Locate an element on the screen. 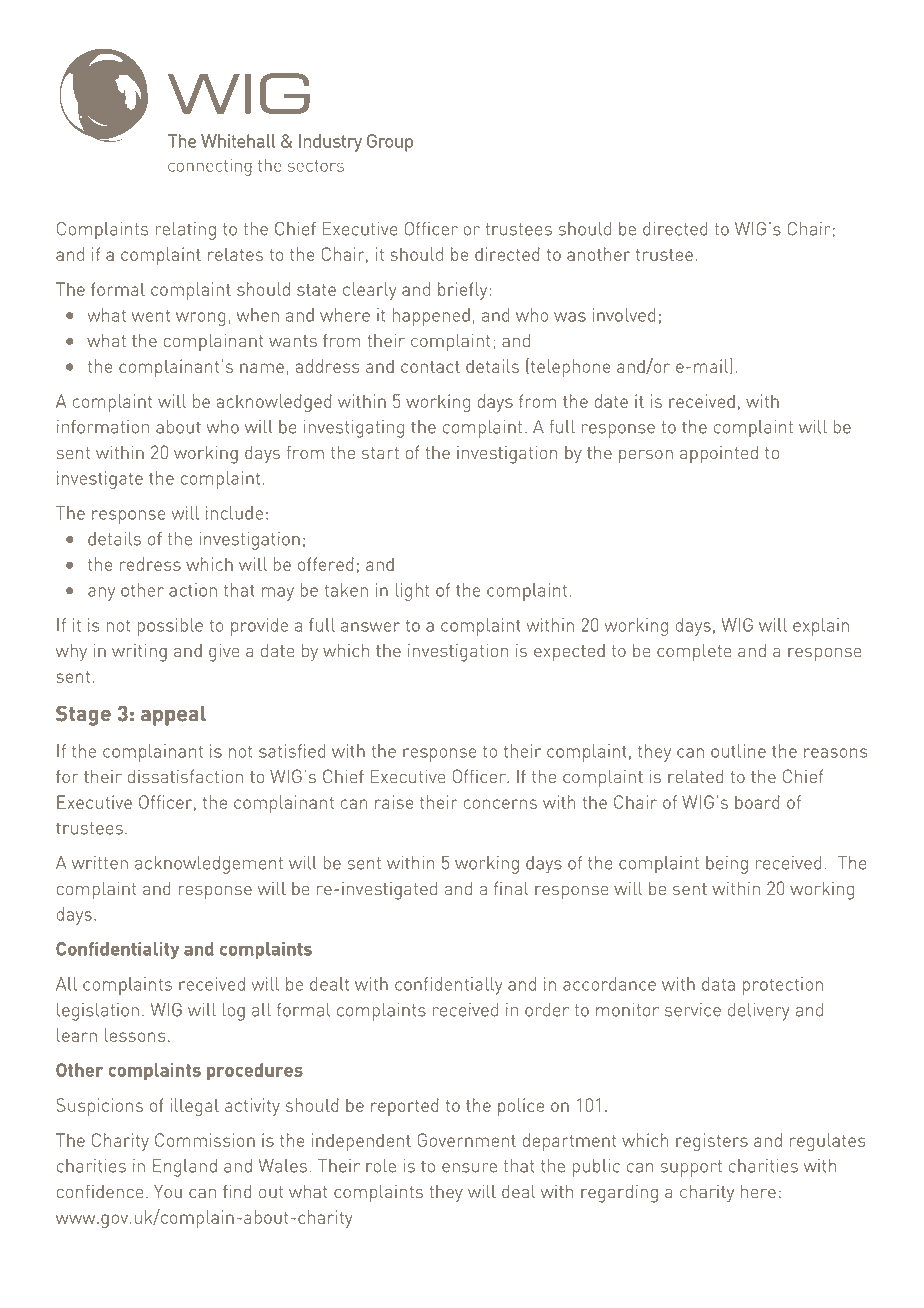 This screenshot has height=1308, width=924. explain is located at coordinates (821, 627).
